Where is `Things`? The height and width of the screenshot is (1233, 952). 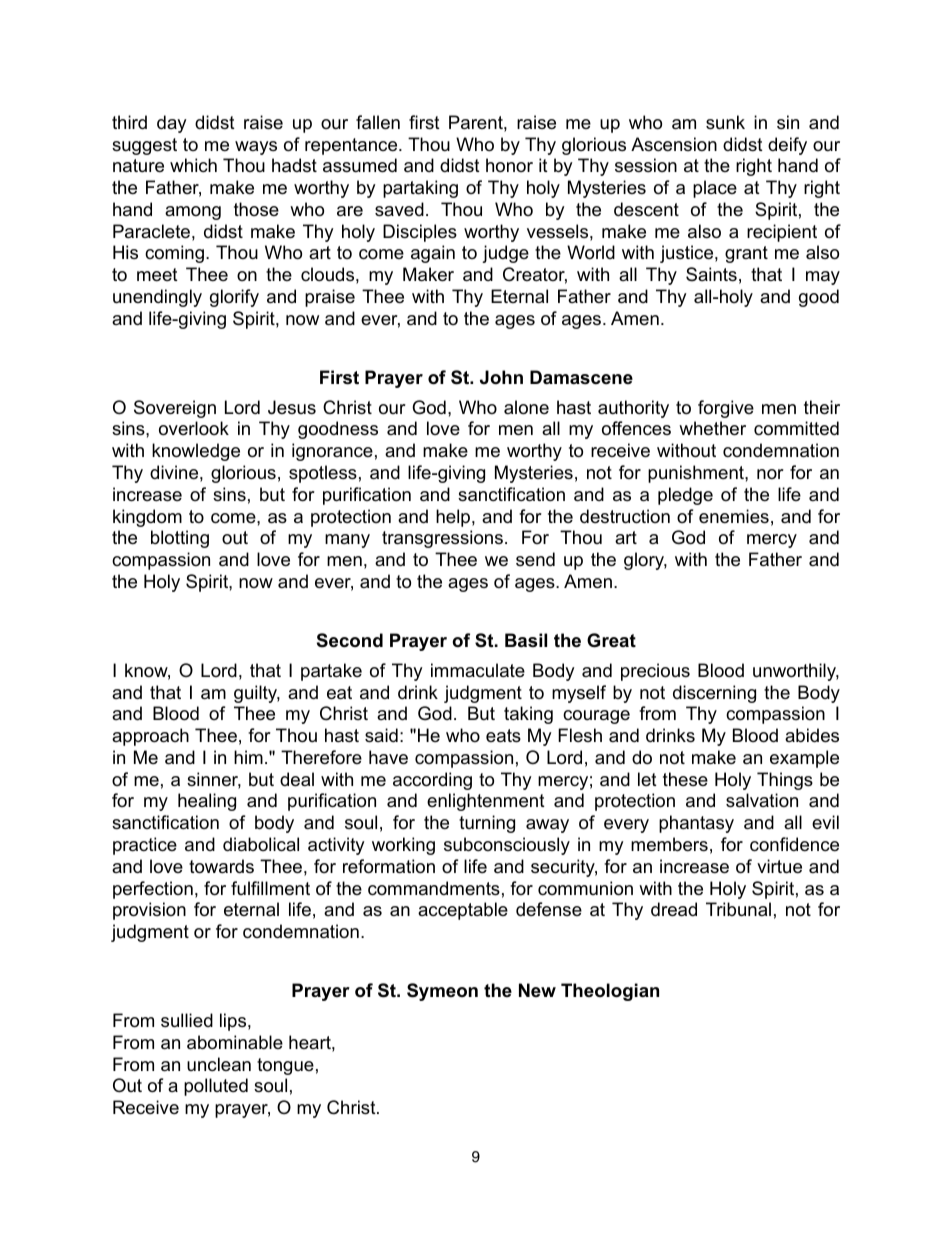 Things is located at coordinates (785, 781).
